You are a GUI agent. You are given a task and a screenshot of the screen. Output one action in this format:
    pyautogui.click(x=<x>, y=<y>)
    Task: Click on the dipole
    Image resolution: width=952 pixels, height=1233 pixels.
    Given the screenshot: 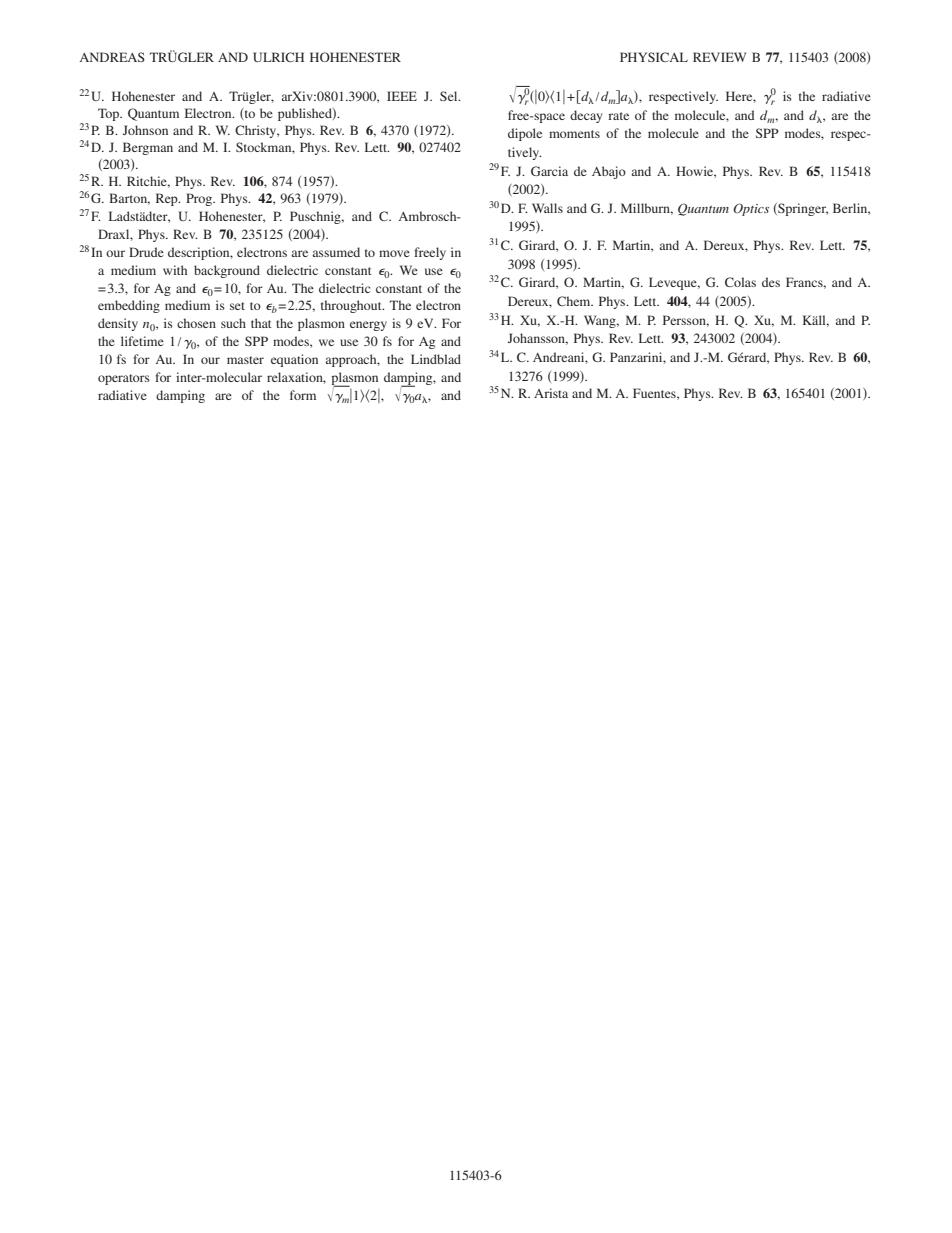 What is the action you would take?
    pyautogui.click(x=525, y=134)
